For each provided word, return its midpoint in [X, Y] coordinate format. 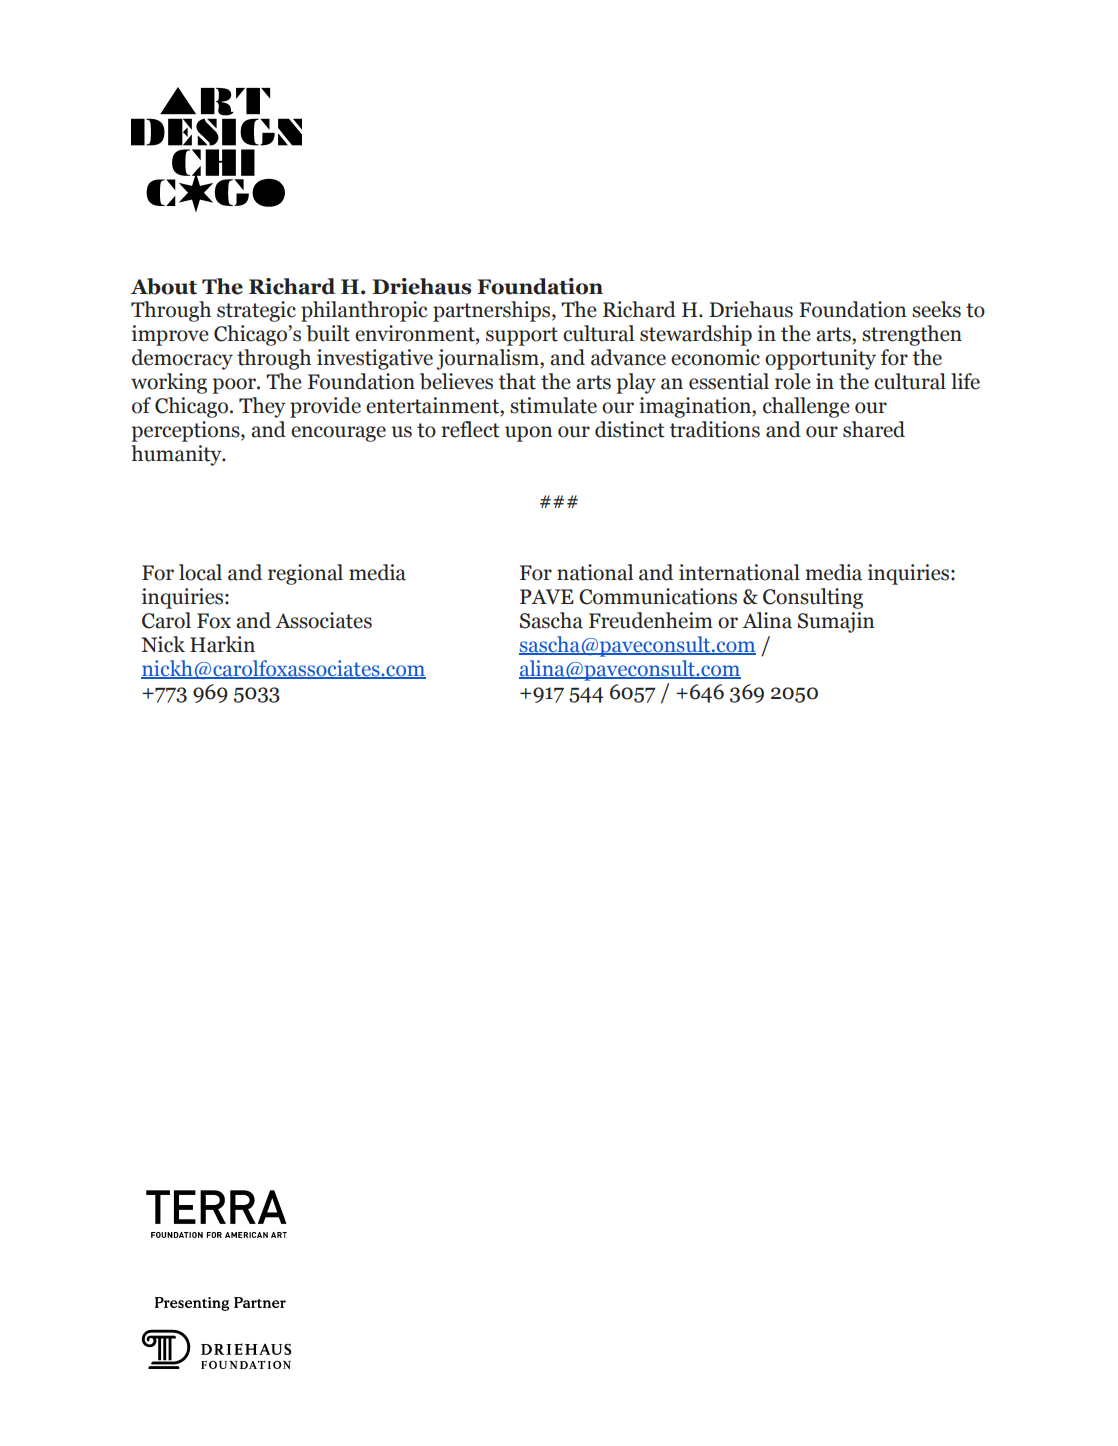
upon [529, 434]
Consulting [813, 598]
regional [305, 574]
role [793, 381]
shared [874, 429]
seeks [936, 309]
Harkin [222, 644]
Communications [658, 596]
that [517, 381]
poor [235, 386]
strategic [256, 311]
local [200, 572]
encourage [338, 434]
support [522, 336]
